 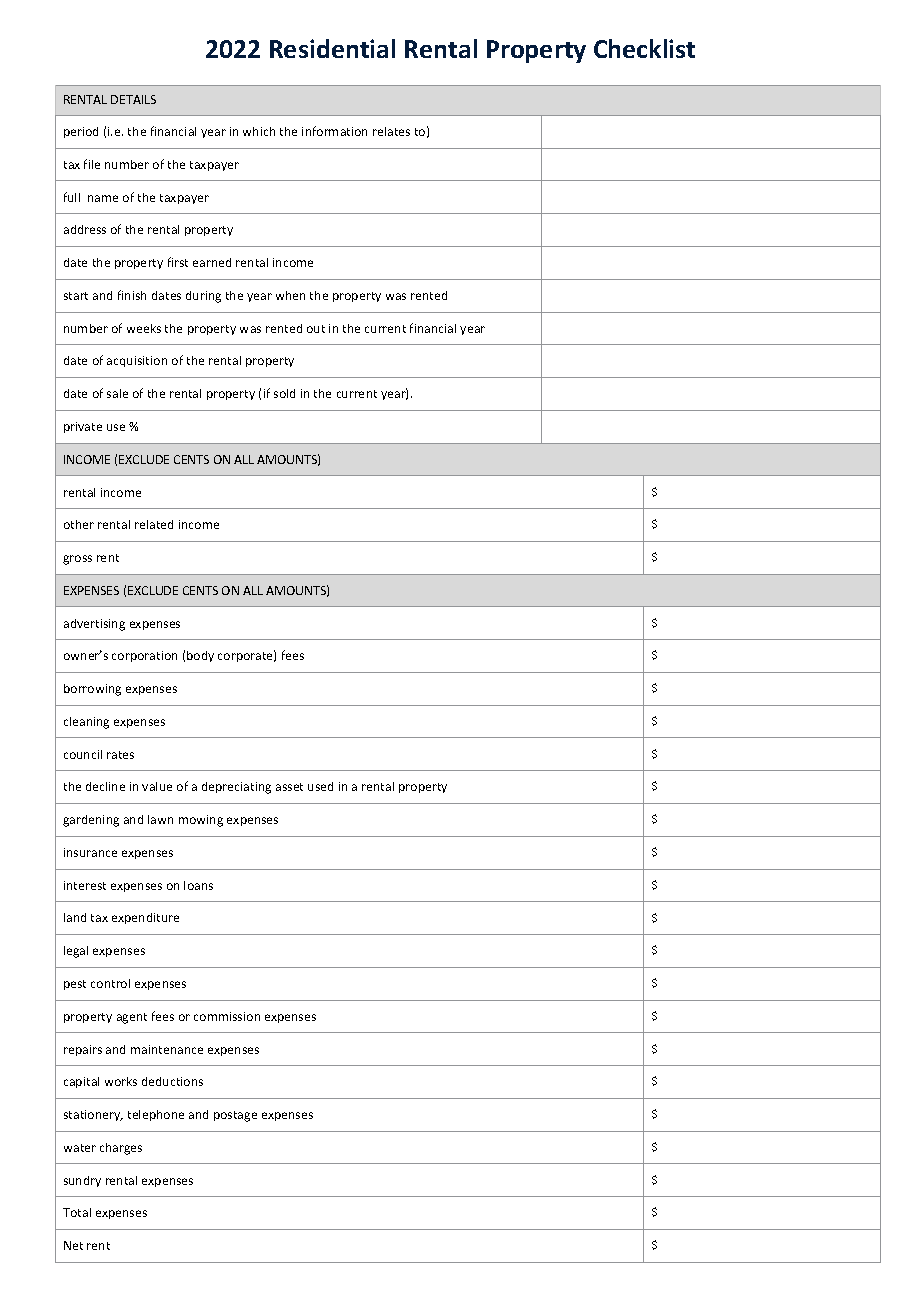 I want to click on used, so click(x=320, y=786).
